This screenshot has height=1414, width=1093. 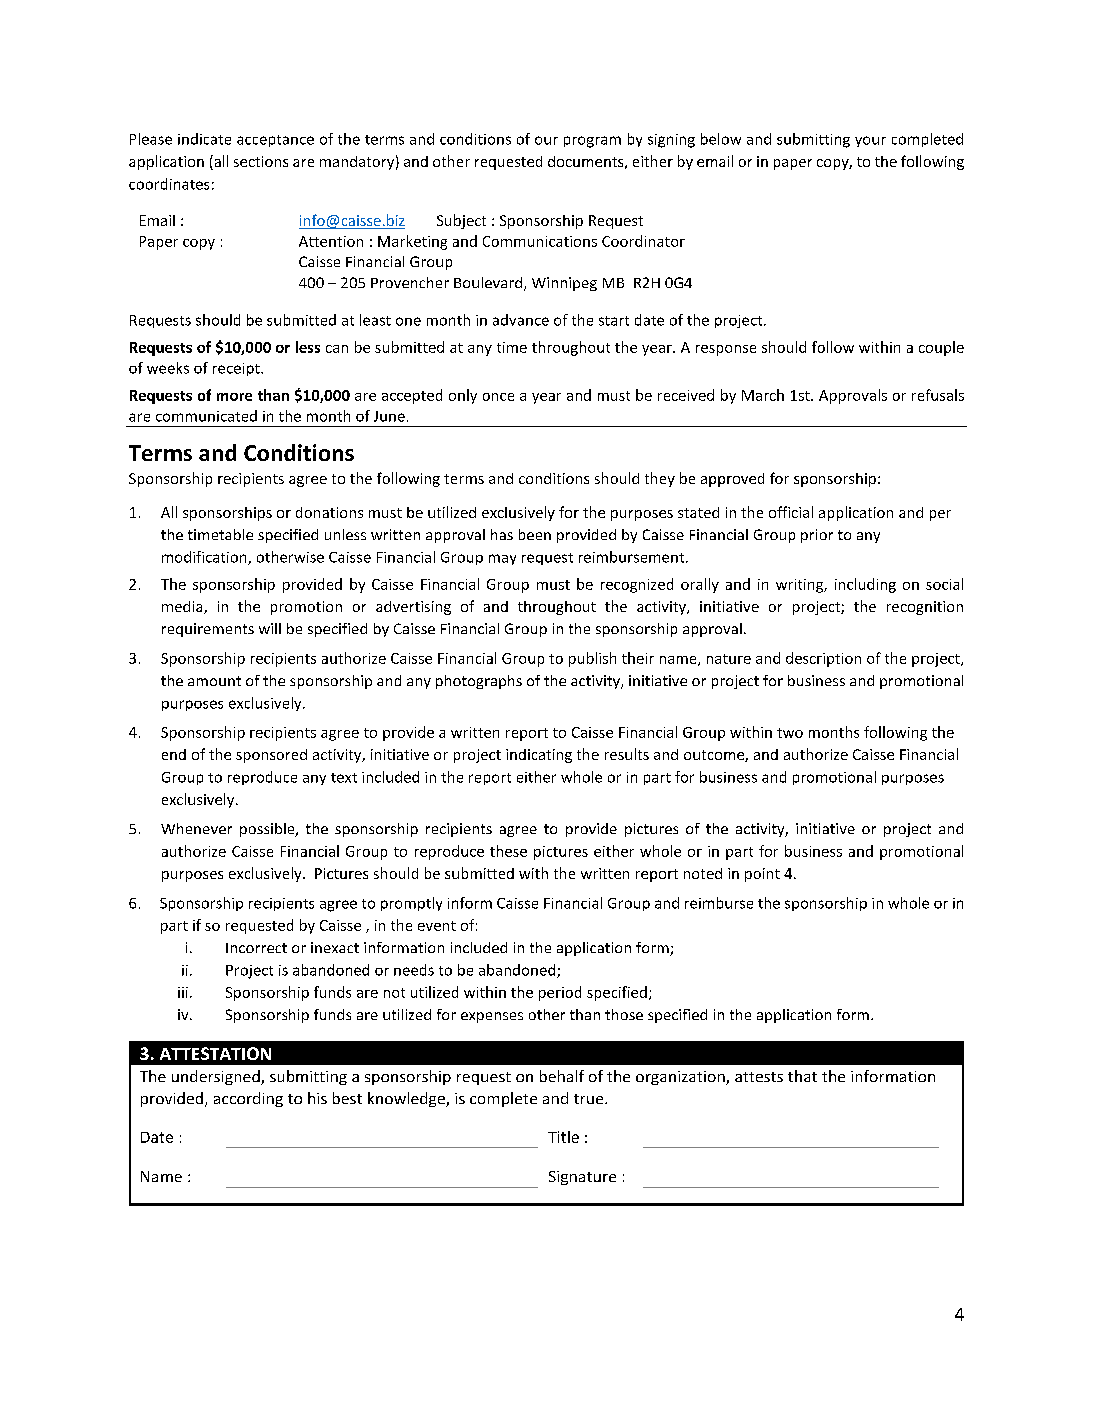 I want to click on program, so click(x=592, y=142).
